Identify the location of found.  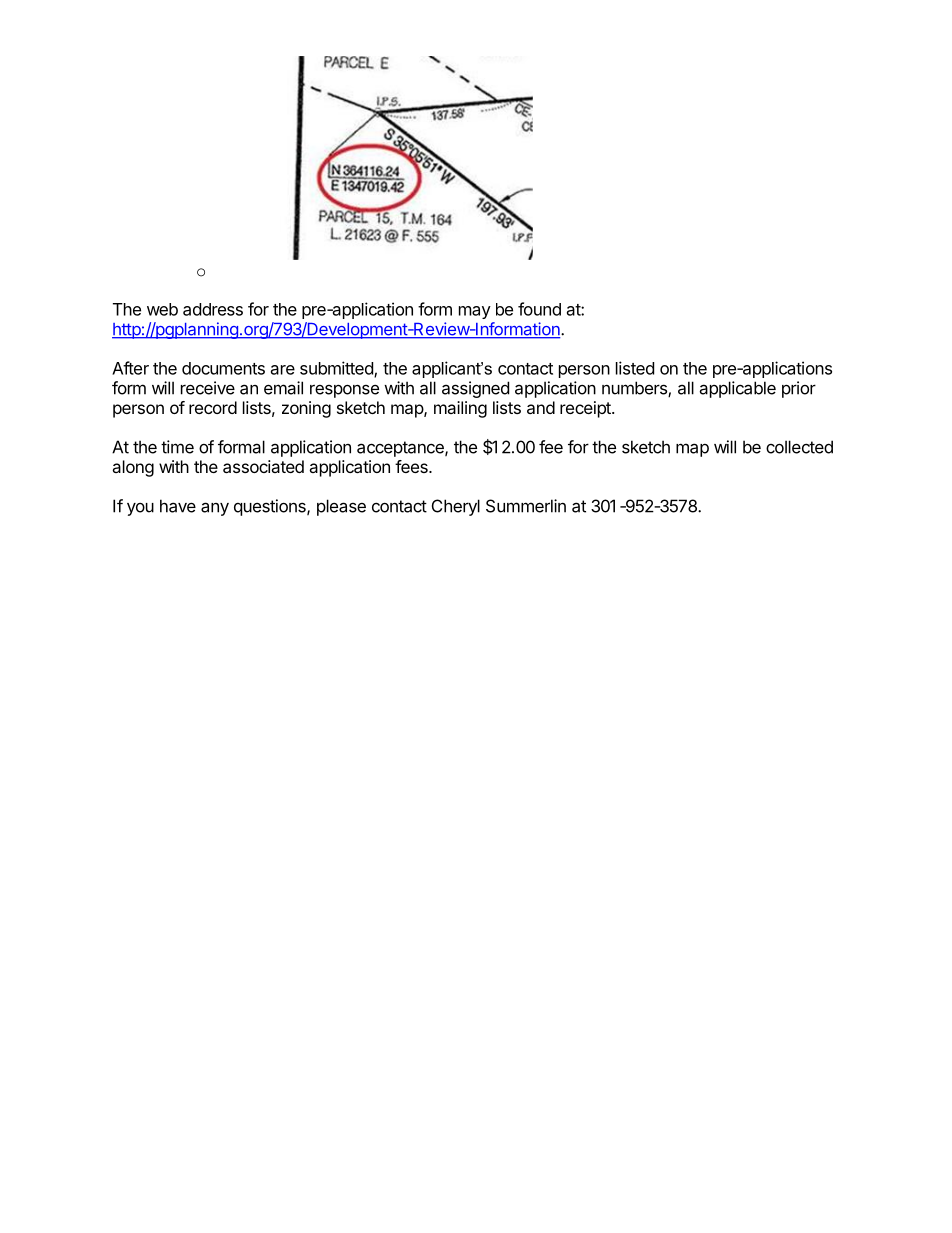
(539, 309).
